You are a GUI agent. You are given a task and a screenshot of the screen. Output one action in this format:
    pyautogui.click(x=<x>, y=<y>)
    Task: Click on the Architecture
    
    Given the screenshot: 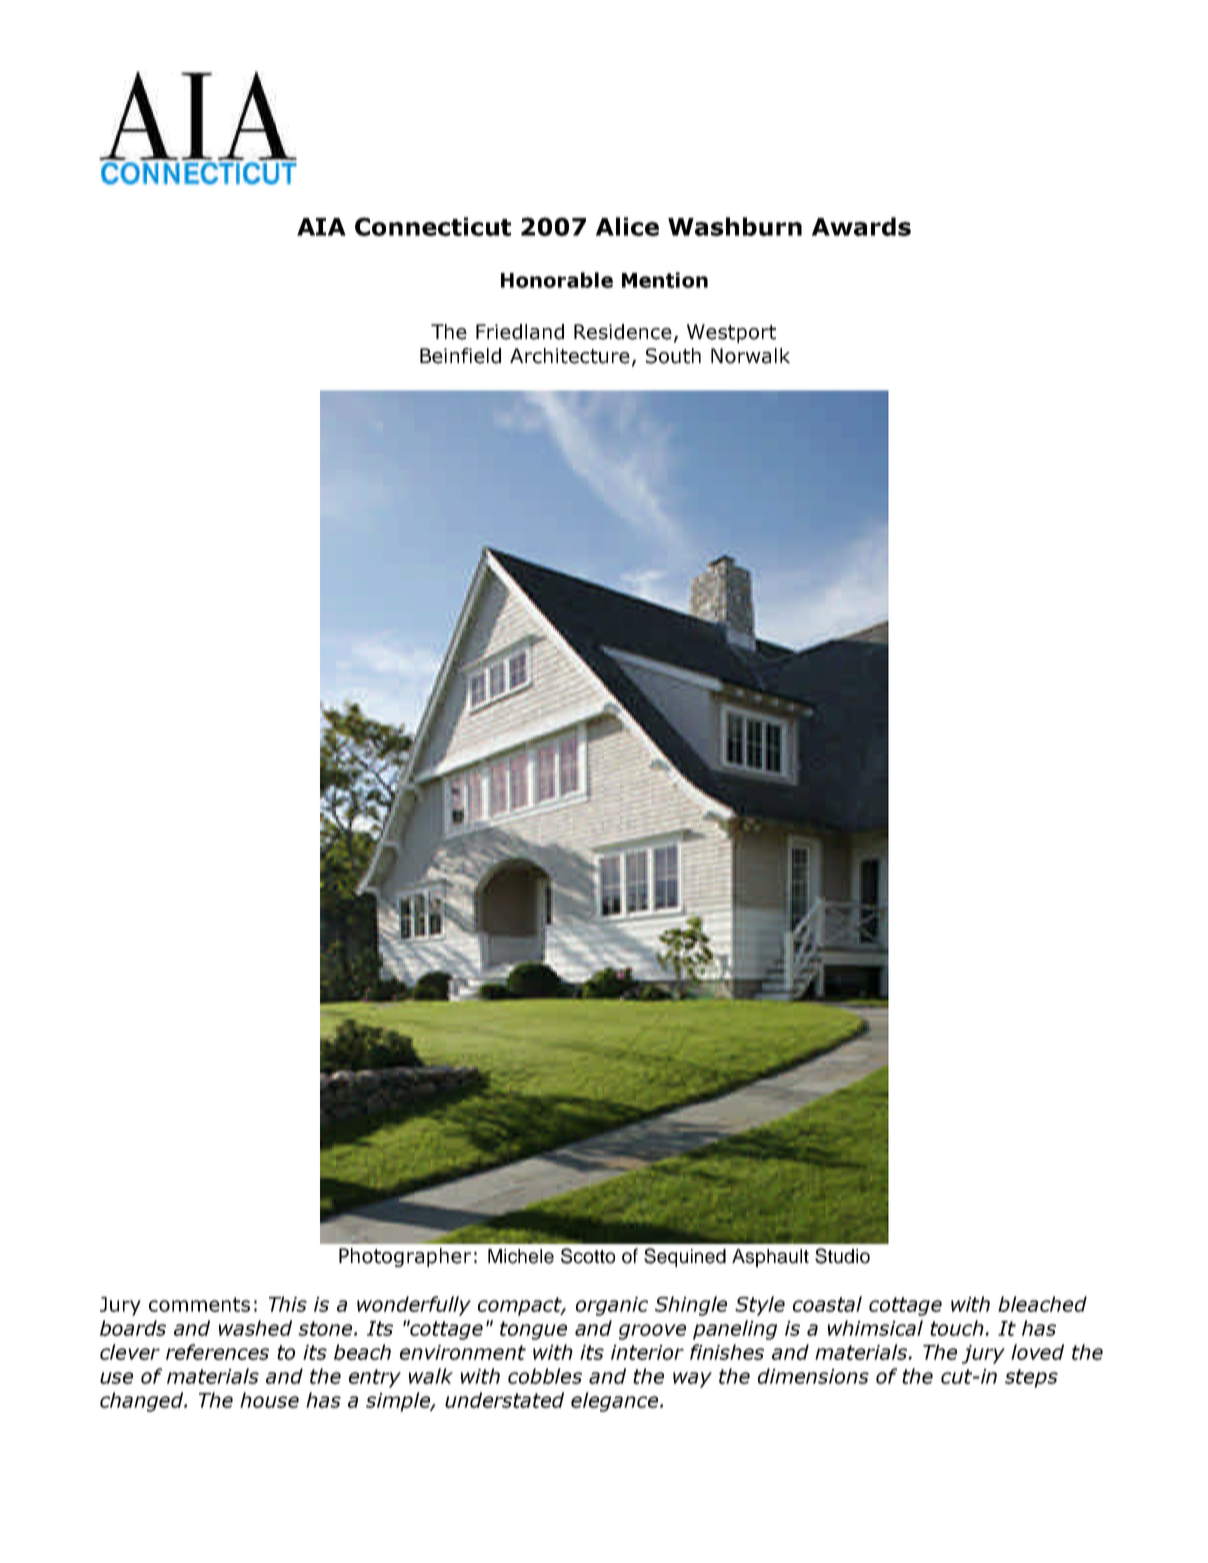 What is the action you would take?
    pyautogui.click(x=570, y=356)
